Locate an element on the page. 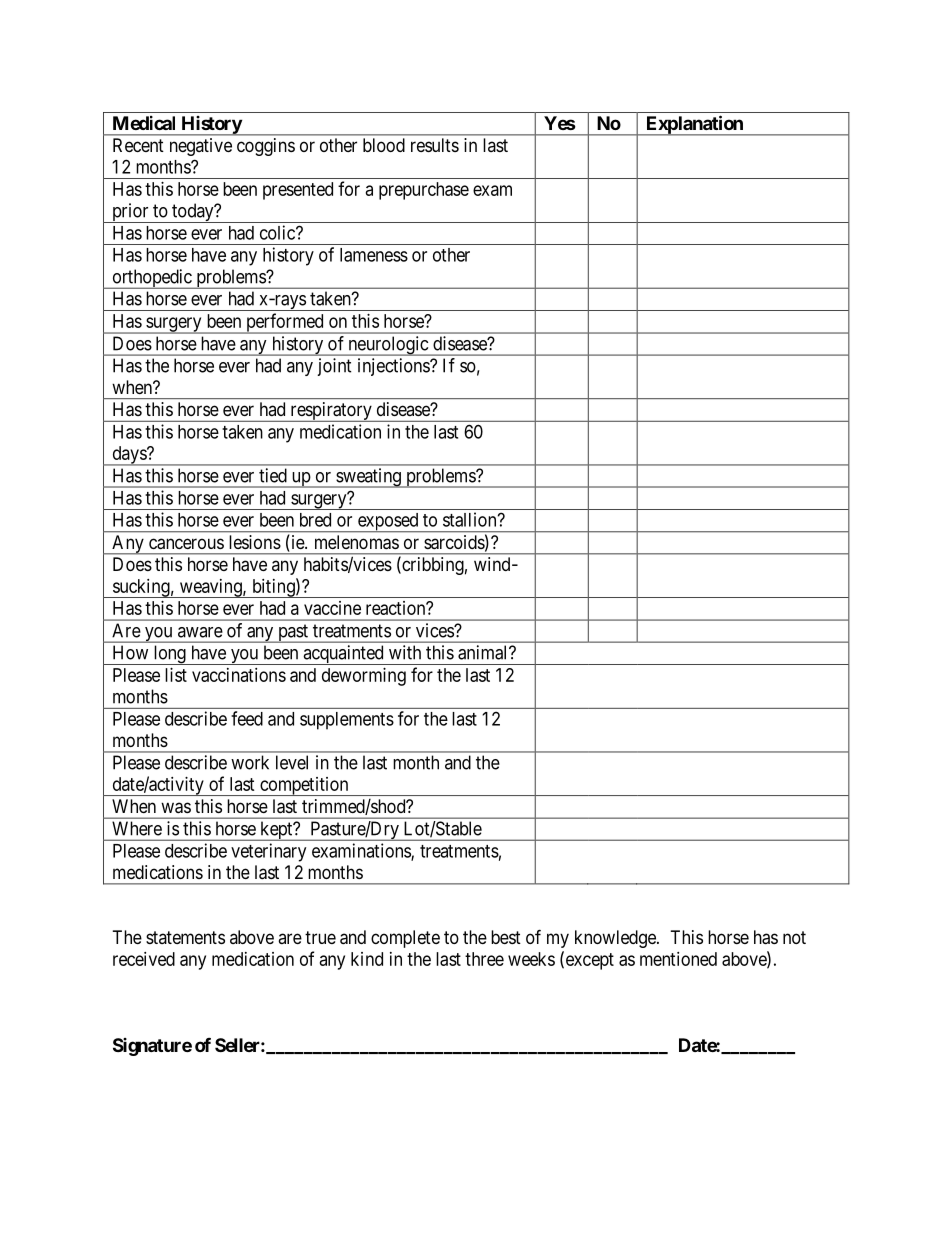 The image size is (952, 1233). best is located at coordinates (506, 937).
